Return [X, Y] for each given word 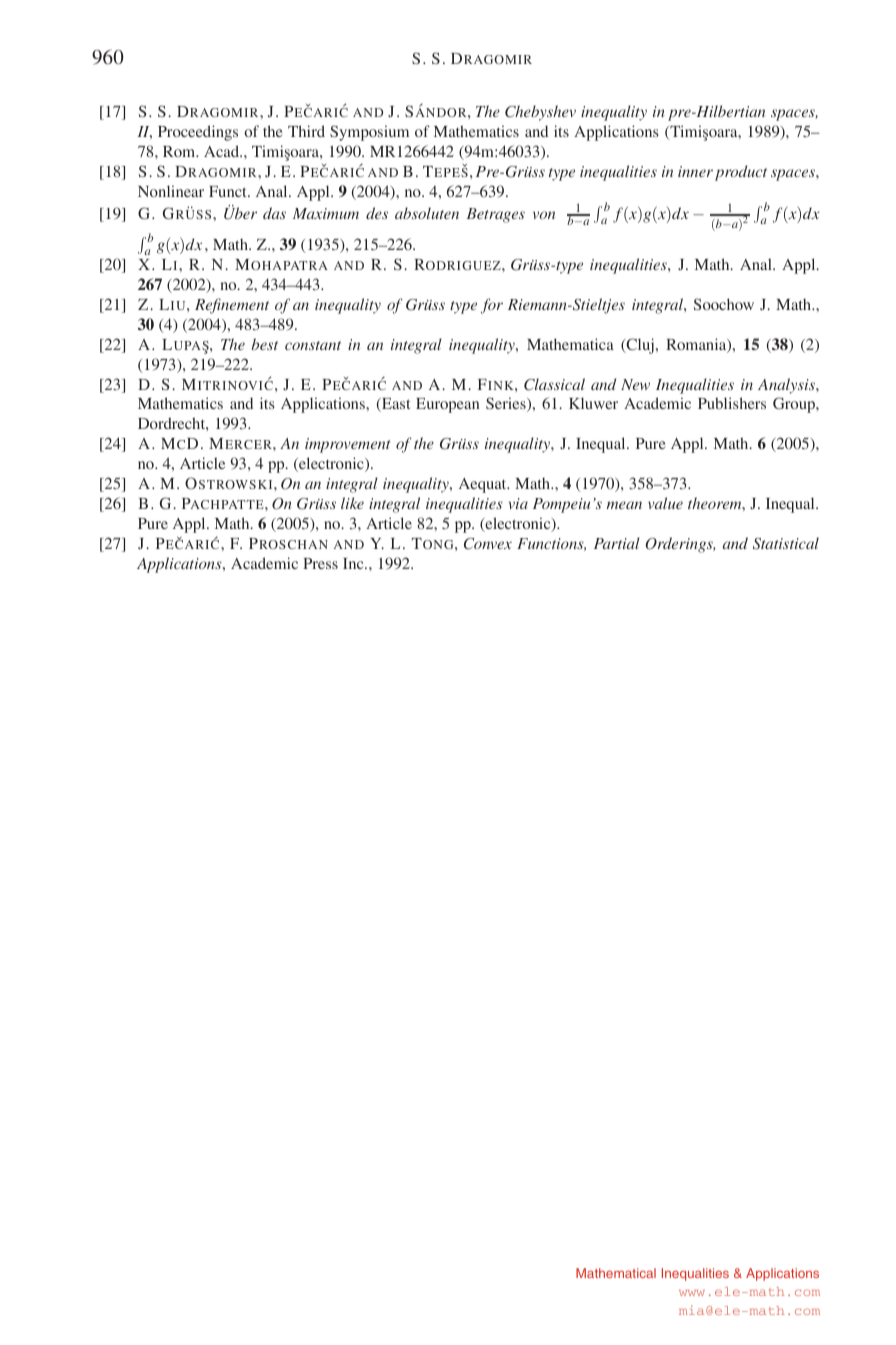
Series [507, 404]
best [265, 344]
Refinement [232, 306]
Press [320, 563]
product [741, 173]
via [518, 503]
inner [695, 171]
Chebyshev [540, 113]
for [492, 306]
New [635, 384]
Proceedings [198, 133]
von [544, 215]
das [274, 213]
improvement [347, 445]
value [665, 503]
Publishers [732, 403]
